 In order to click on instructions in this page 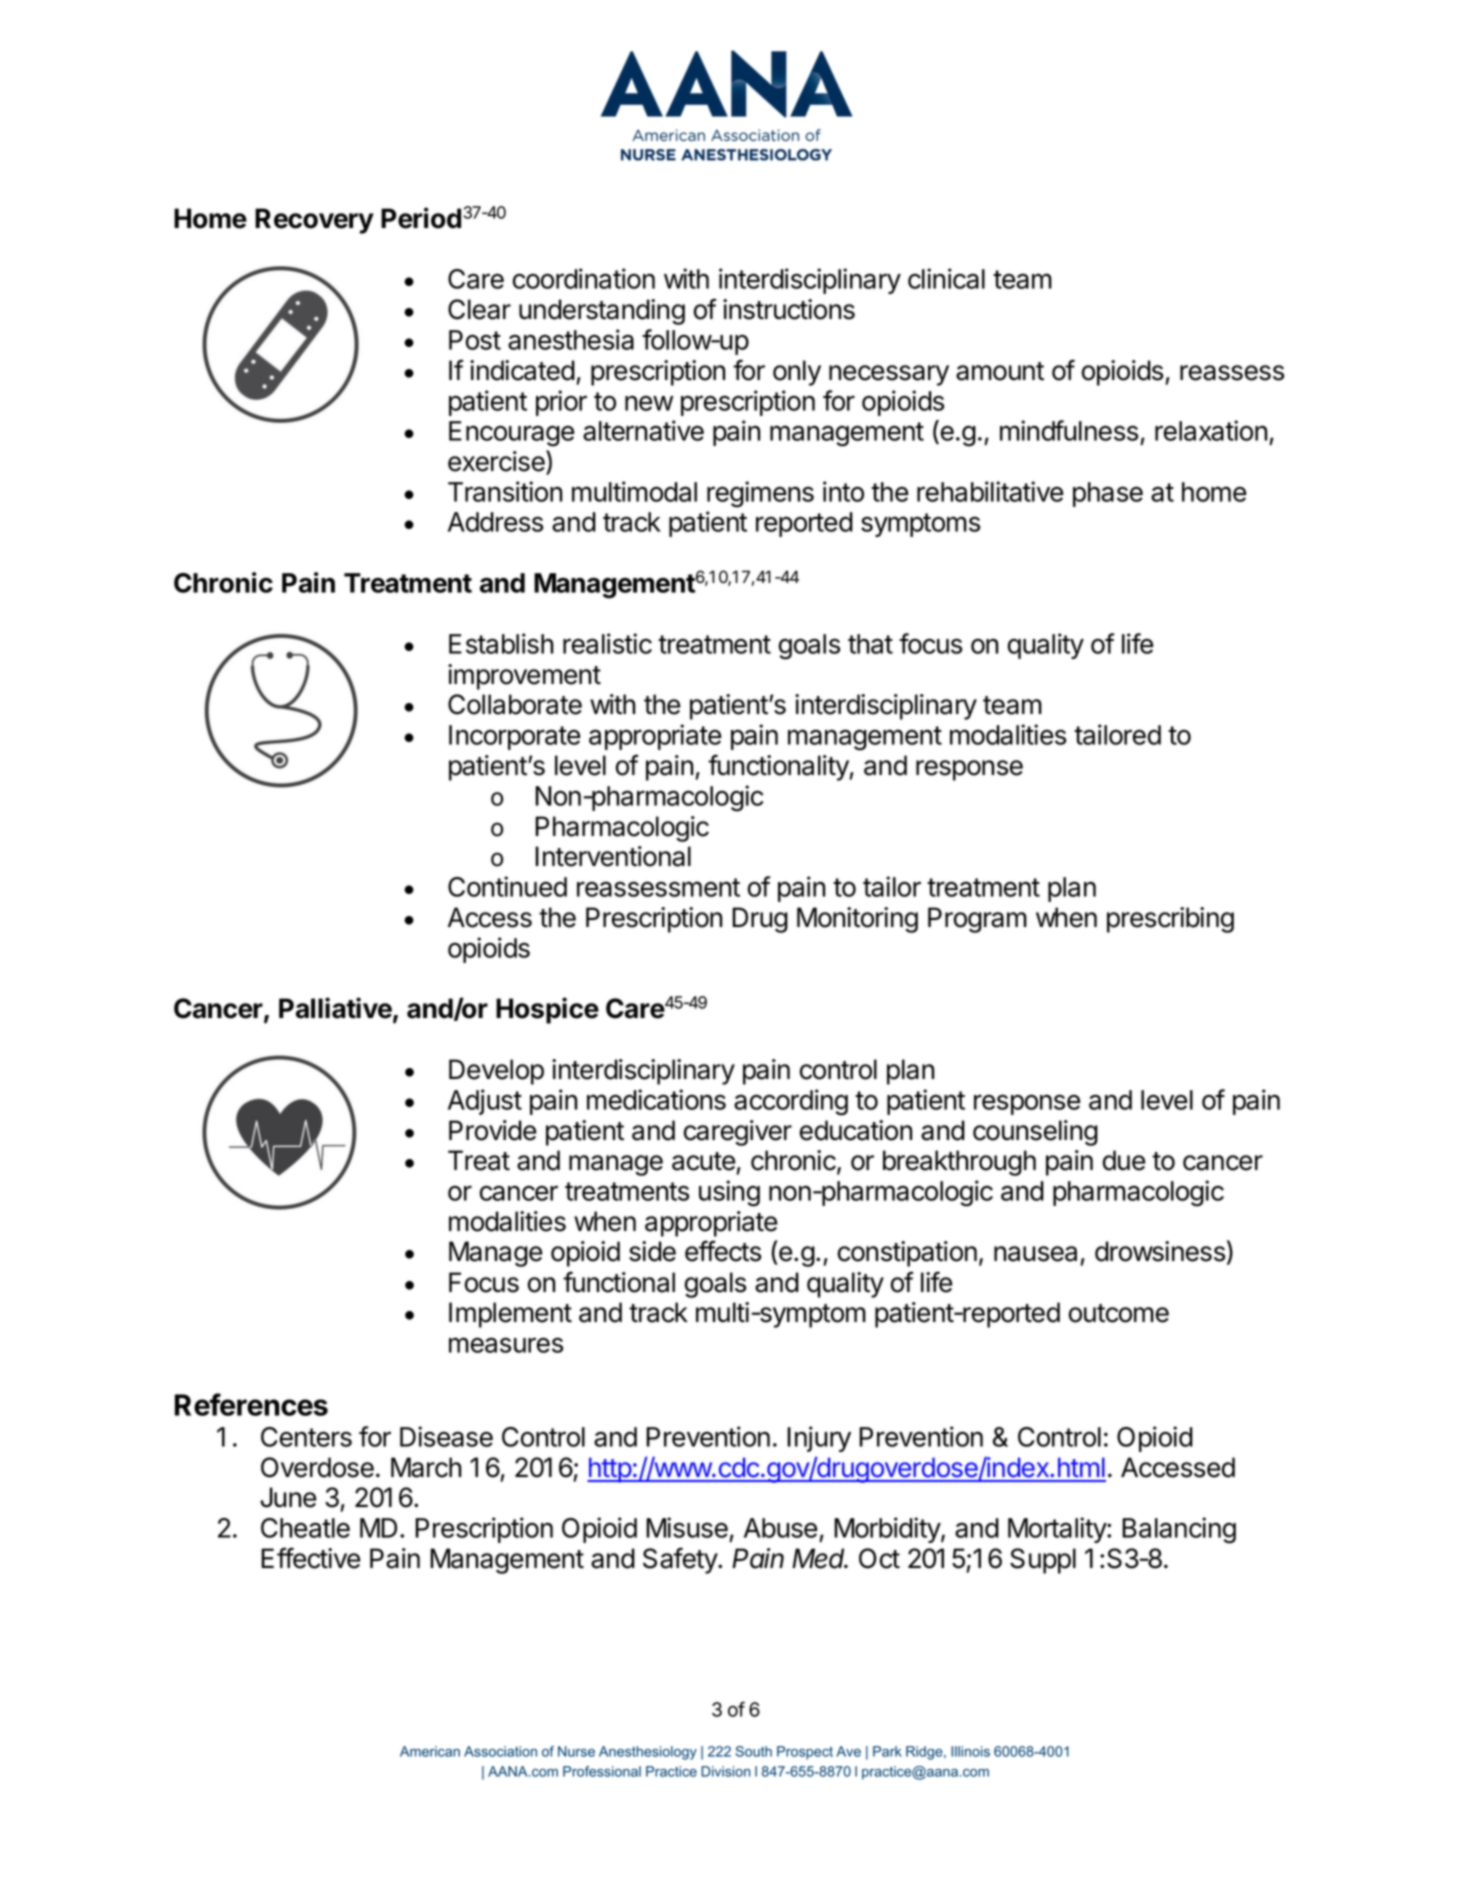, I will do `click(789, 309)`.
